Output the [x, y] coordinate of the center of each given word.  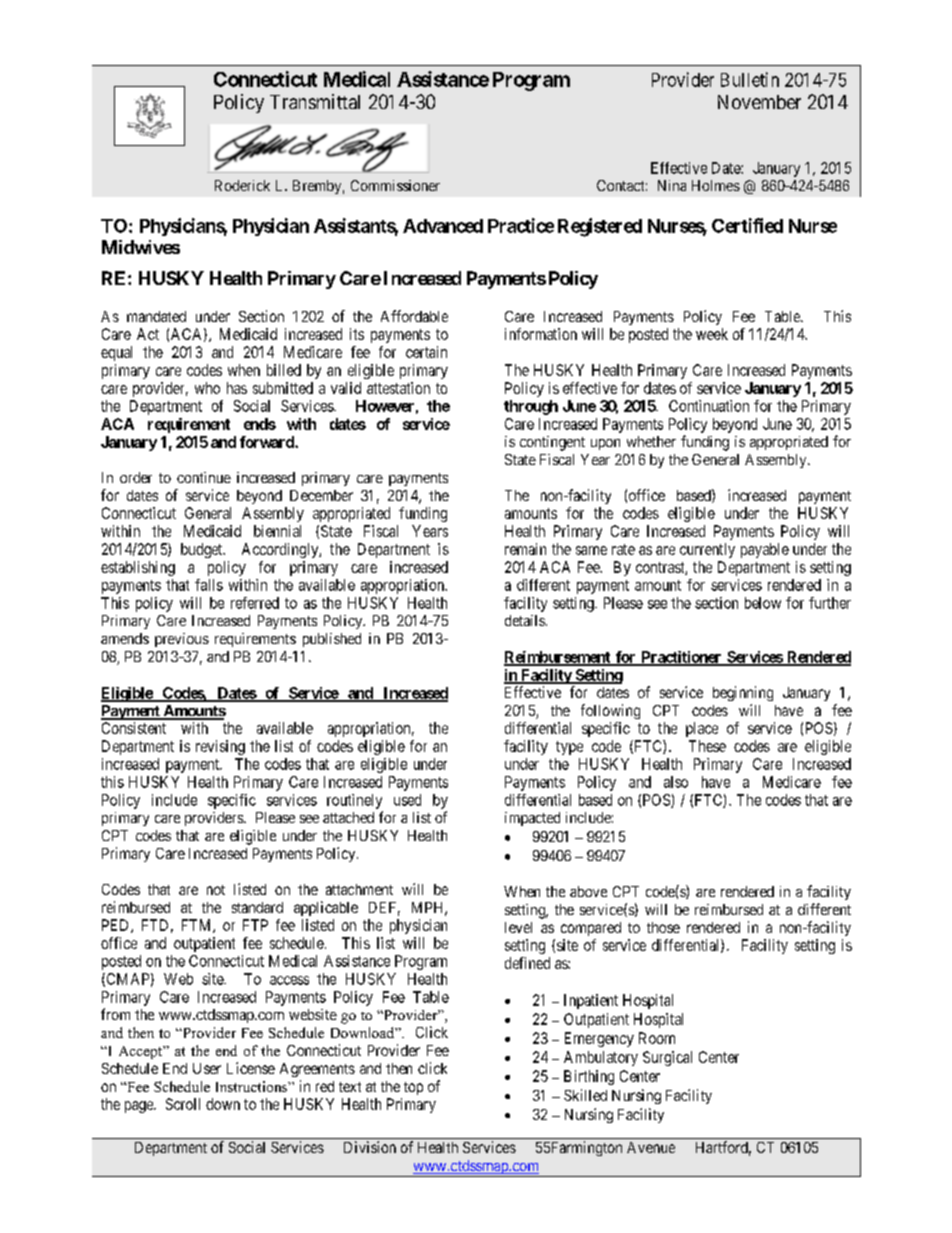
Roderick [242, 185]
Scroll [183, 1104]
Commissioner [395, 185]
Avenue [651, 1147]
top [413, 1088]
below [763, 603]
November [759, 102]
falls [209, 585]
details [525, 620]
